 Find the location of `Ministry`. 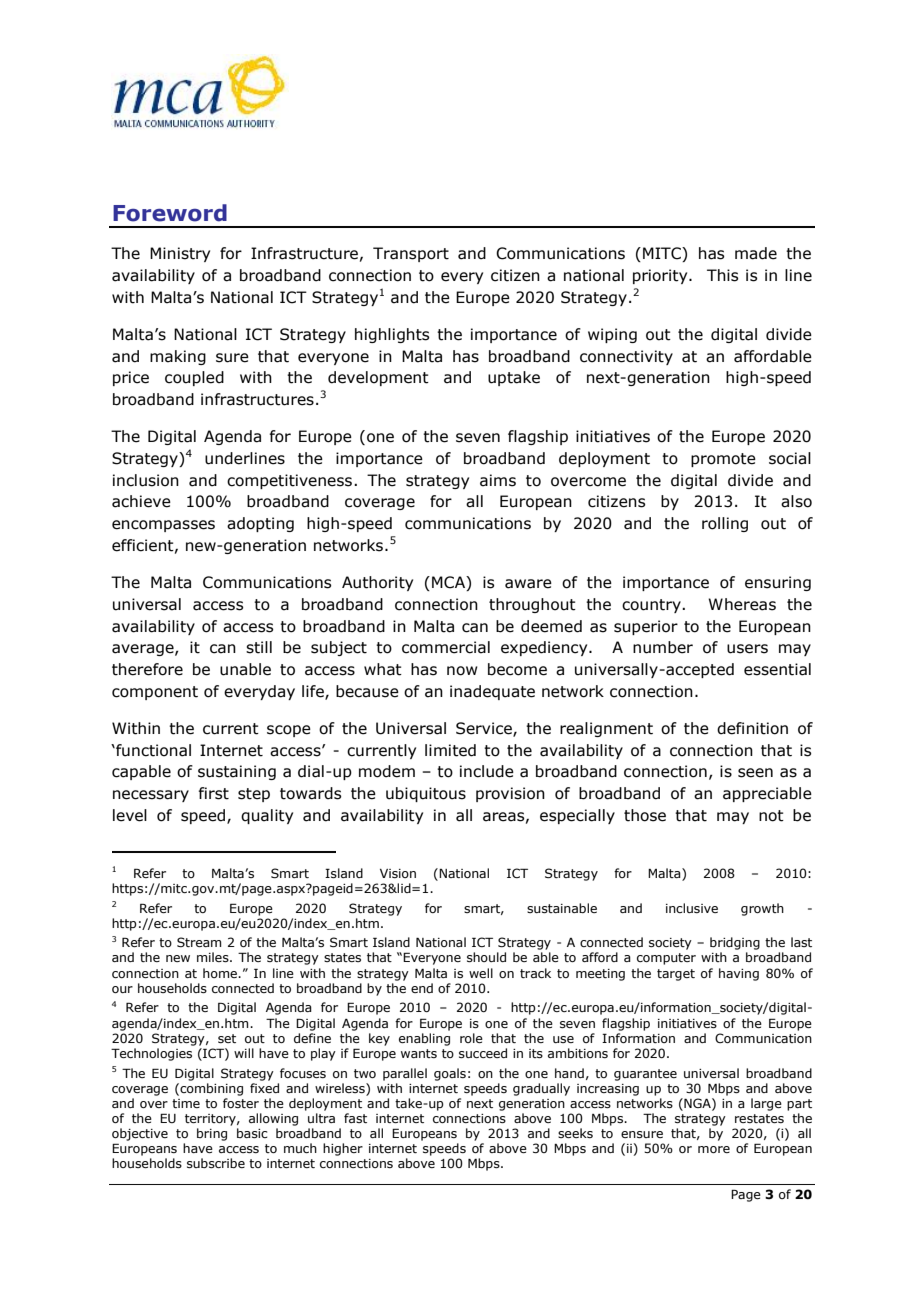

Ministry is located at coordinates (180, 254).
